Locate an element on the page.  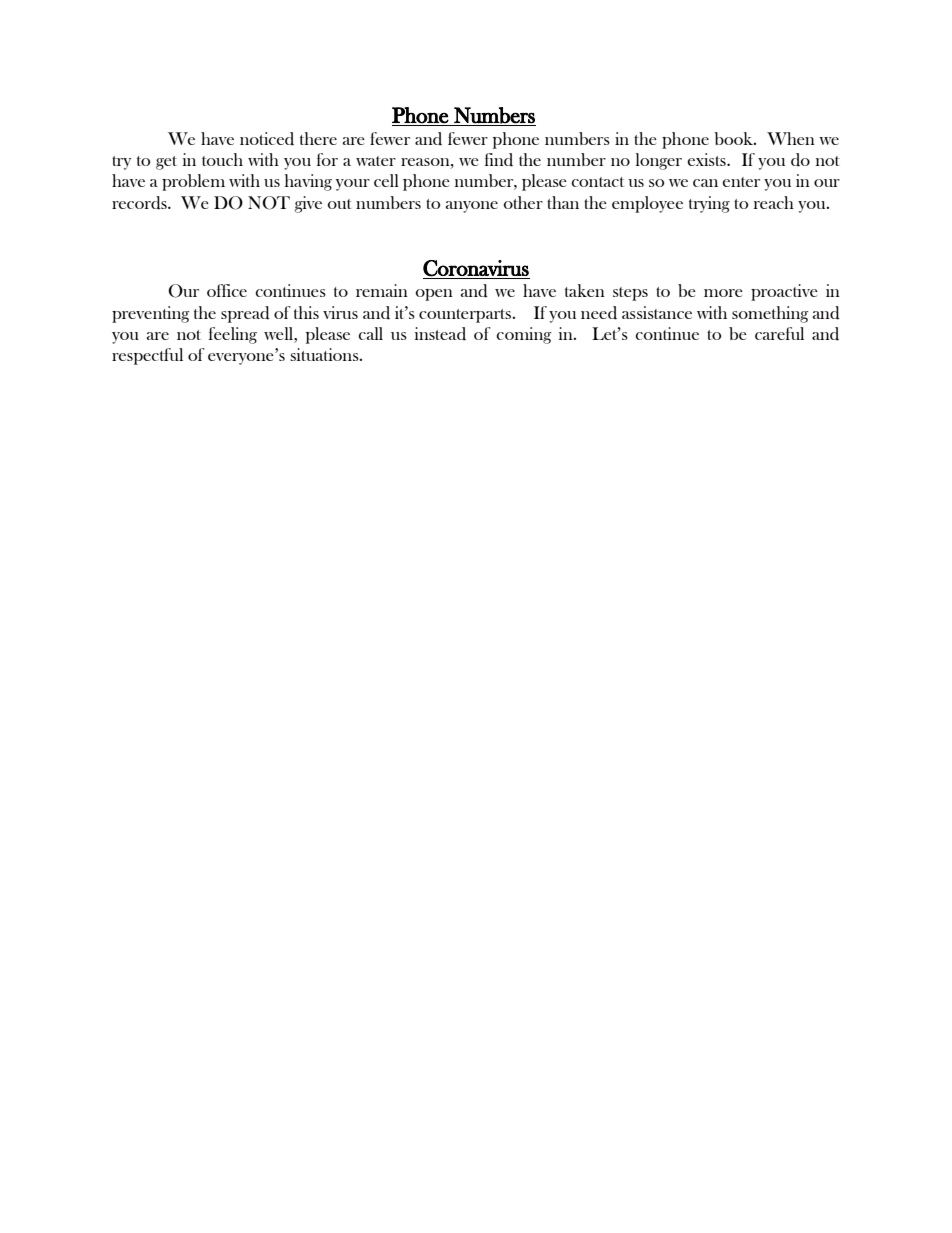
remain is located at coordinates (382, 290).
